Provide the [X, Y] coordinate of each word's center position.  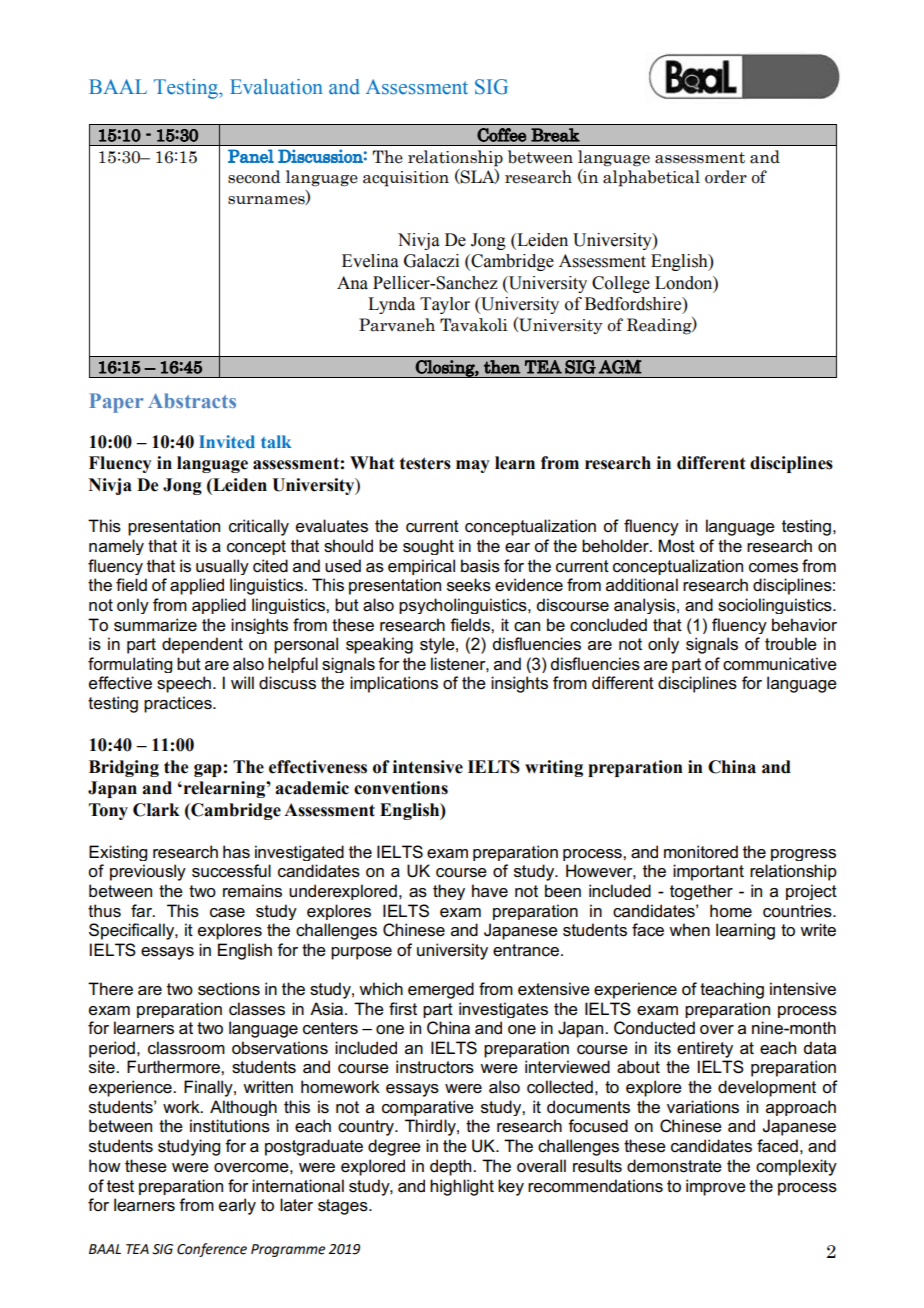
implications [394, 684]
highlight [462, 1187]
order [726, 177]
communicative [780, 664]
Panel [251, 156]
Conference [212, 1250]
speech [184, 684]
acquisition [406, 179]
